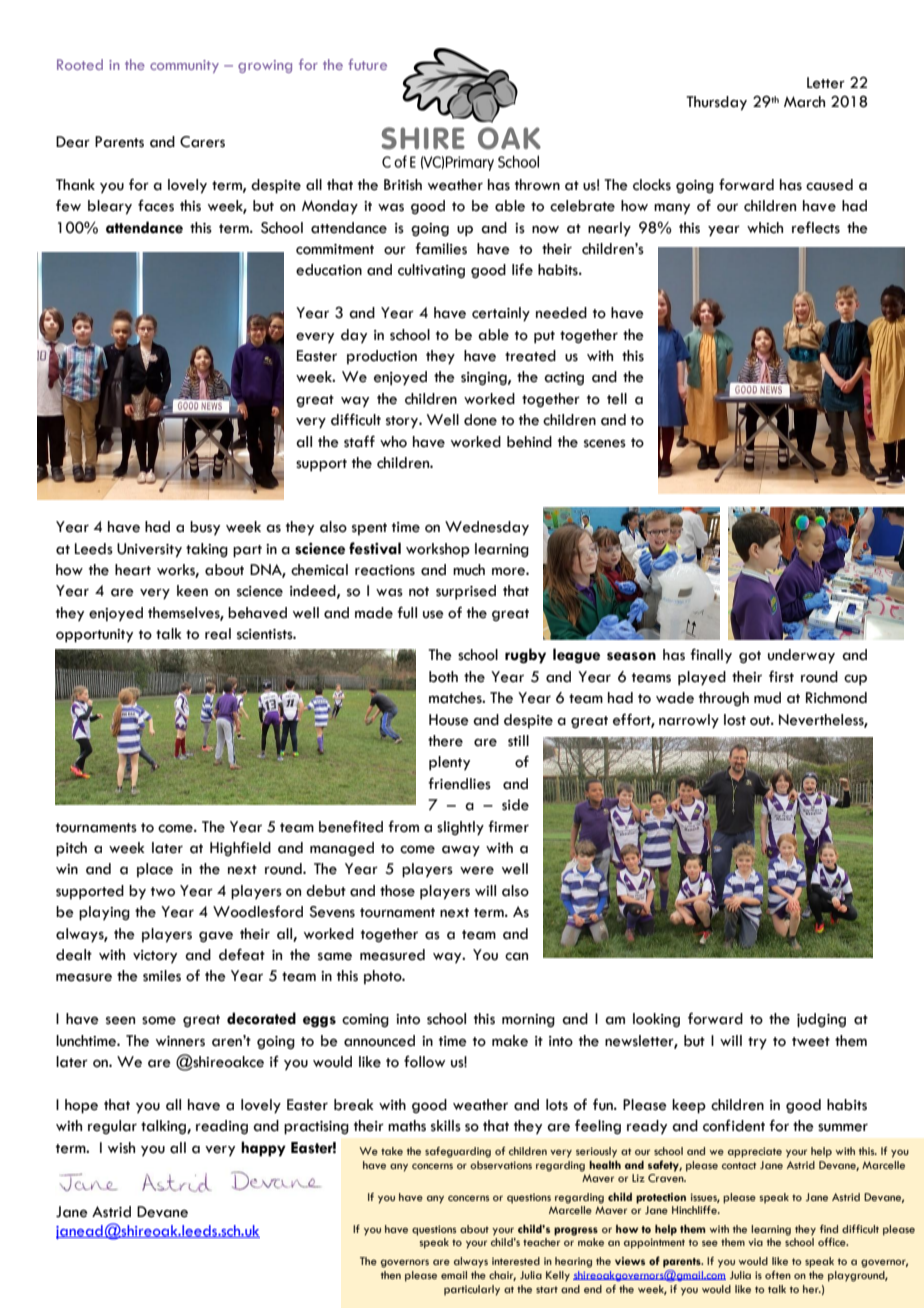 This image has height=1308, width=924. Describe the element at coordinates (804, 102) in the image. I see `March` at that location.
